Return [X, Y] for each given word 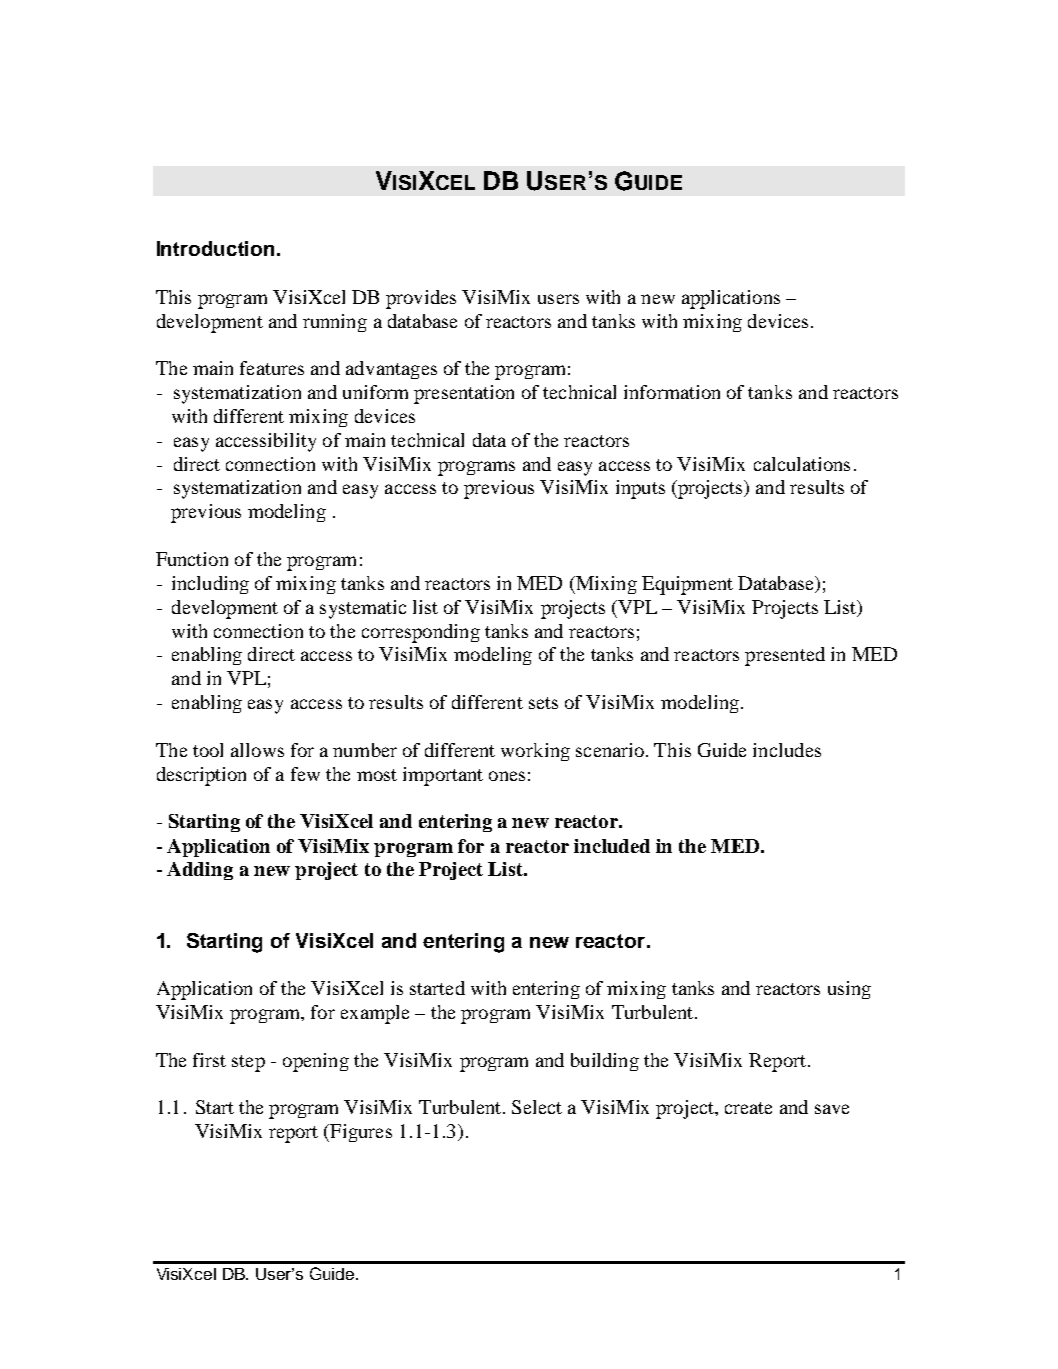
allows [257, 750]
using [849, 990]
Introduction [217, 248]
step [248, 1063]
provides [421, 299]
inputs [640, 489]
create [748, 1108]
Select [537, 1107]
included [612, 846]
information [672, 392]
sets [543, 703]
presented [785, 656]
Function [192, 559]
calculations [802, 464]
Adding [200, 871]
